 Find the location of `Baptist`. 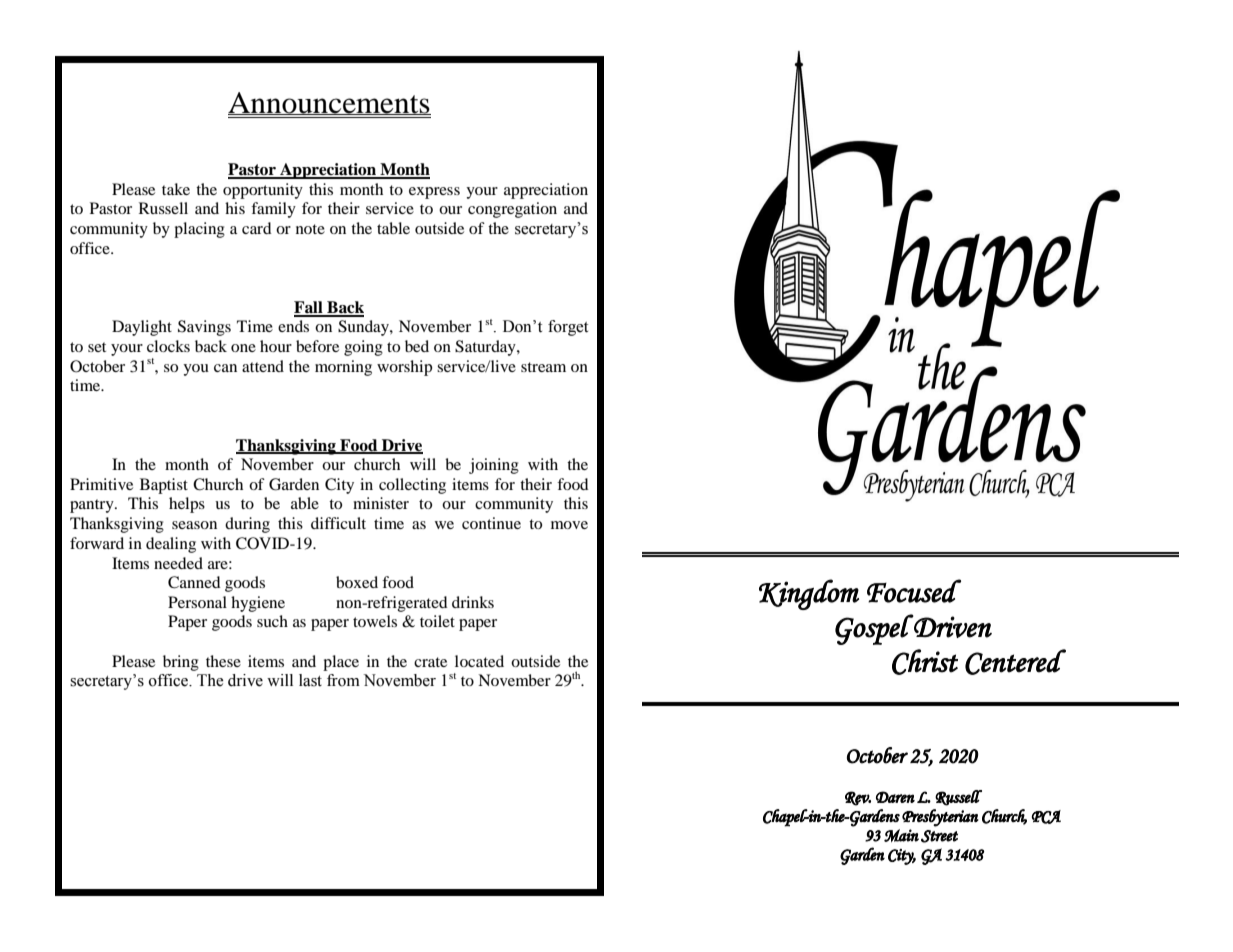

Baptist is located at coordinates (164, 486).
